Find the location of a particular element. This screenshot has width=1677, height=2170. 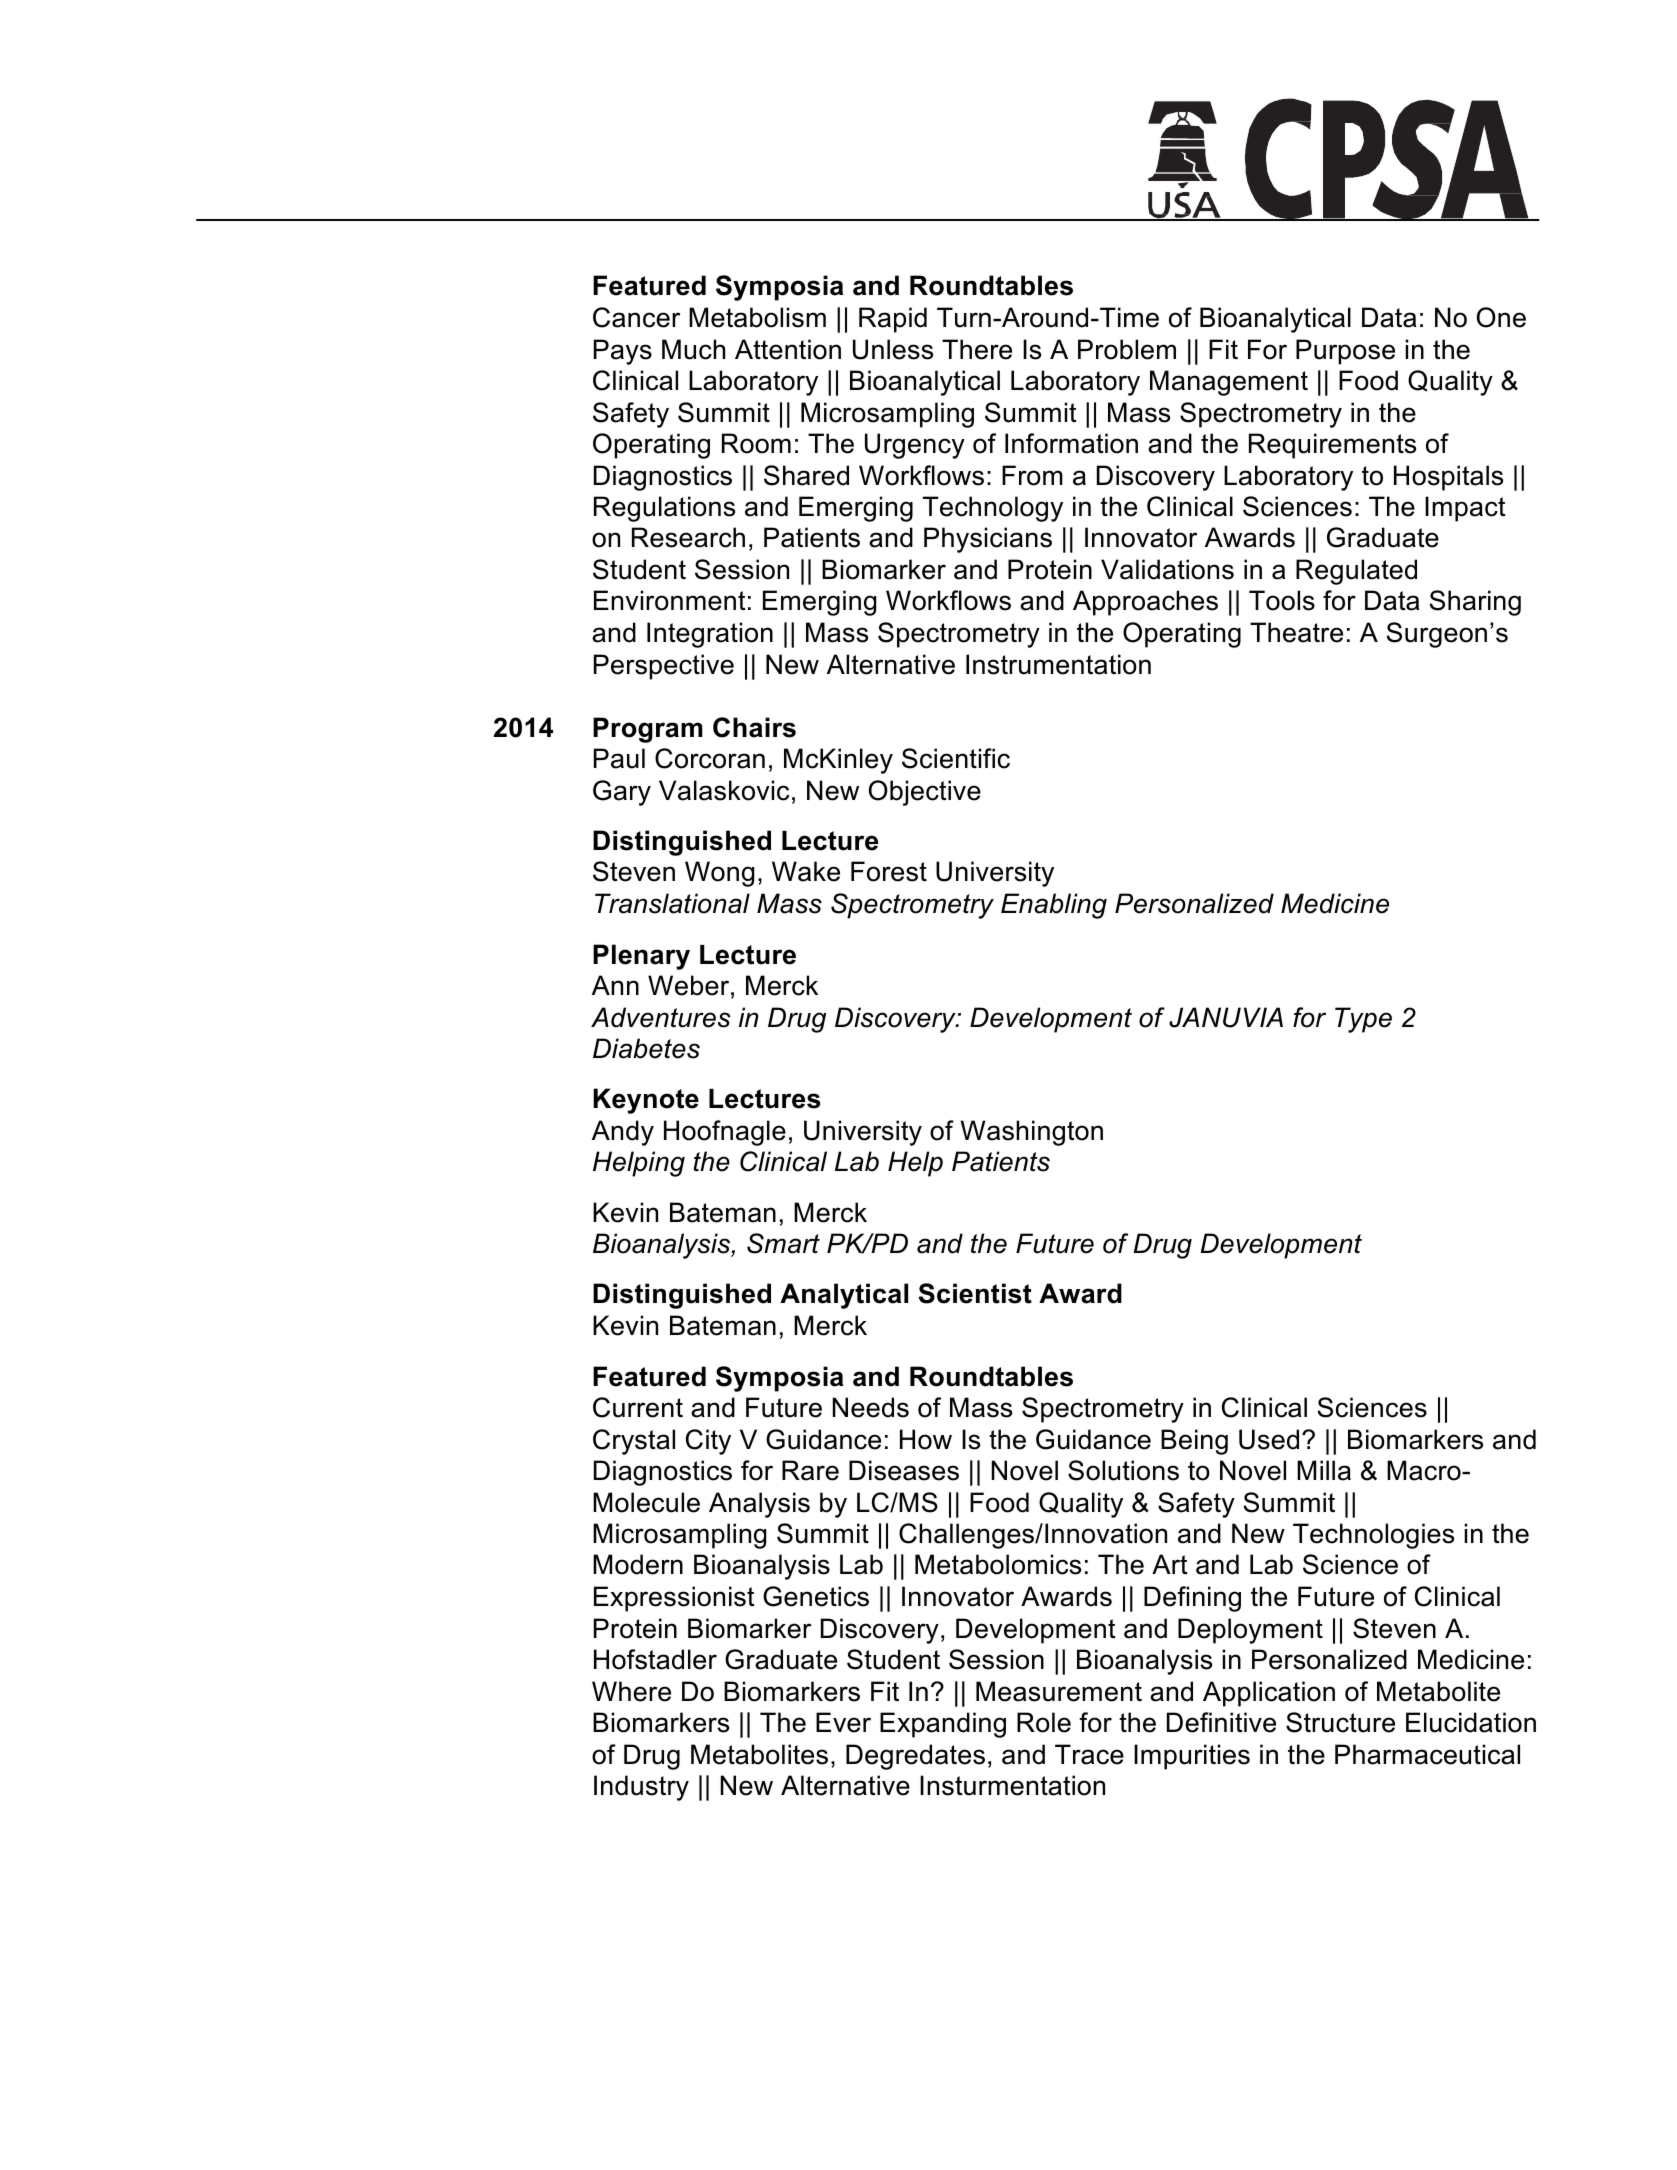

Problem is located at coordinates (1127, 349).
